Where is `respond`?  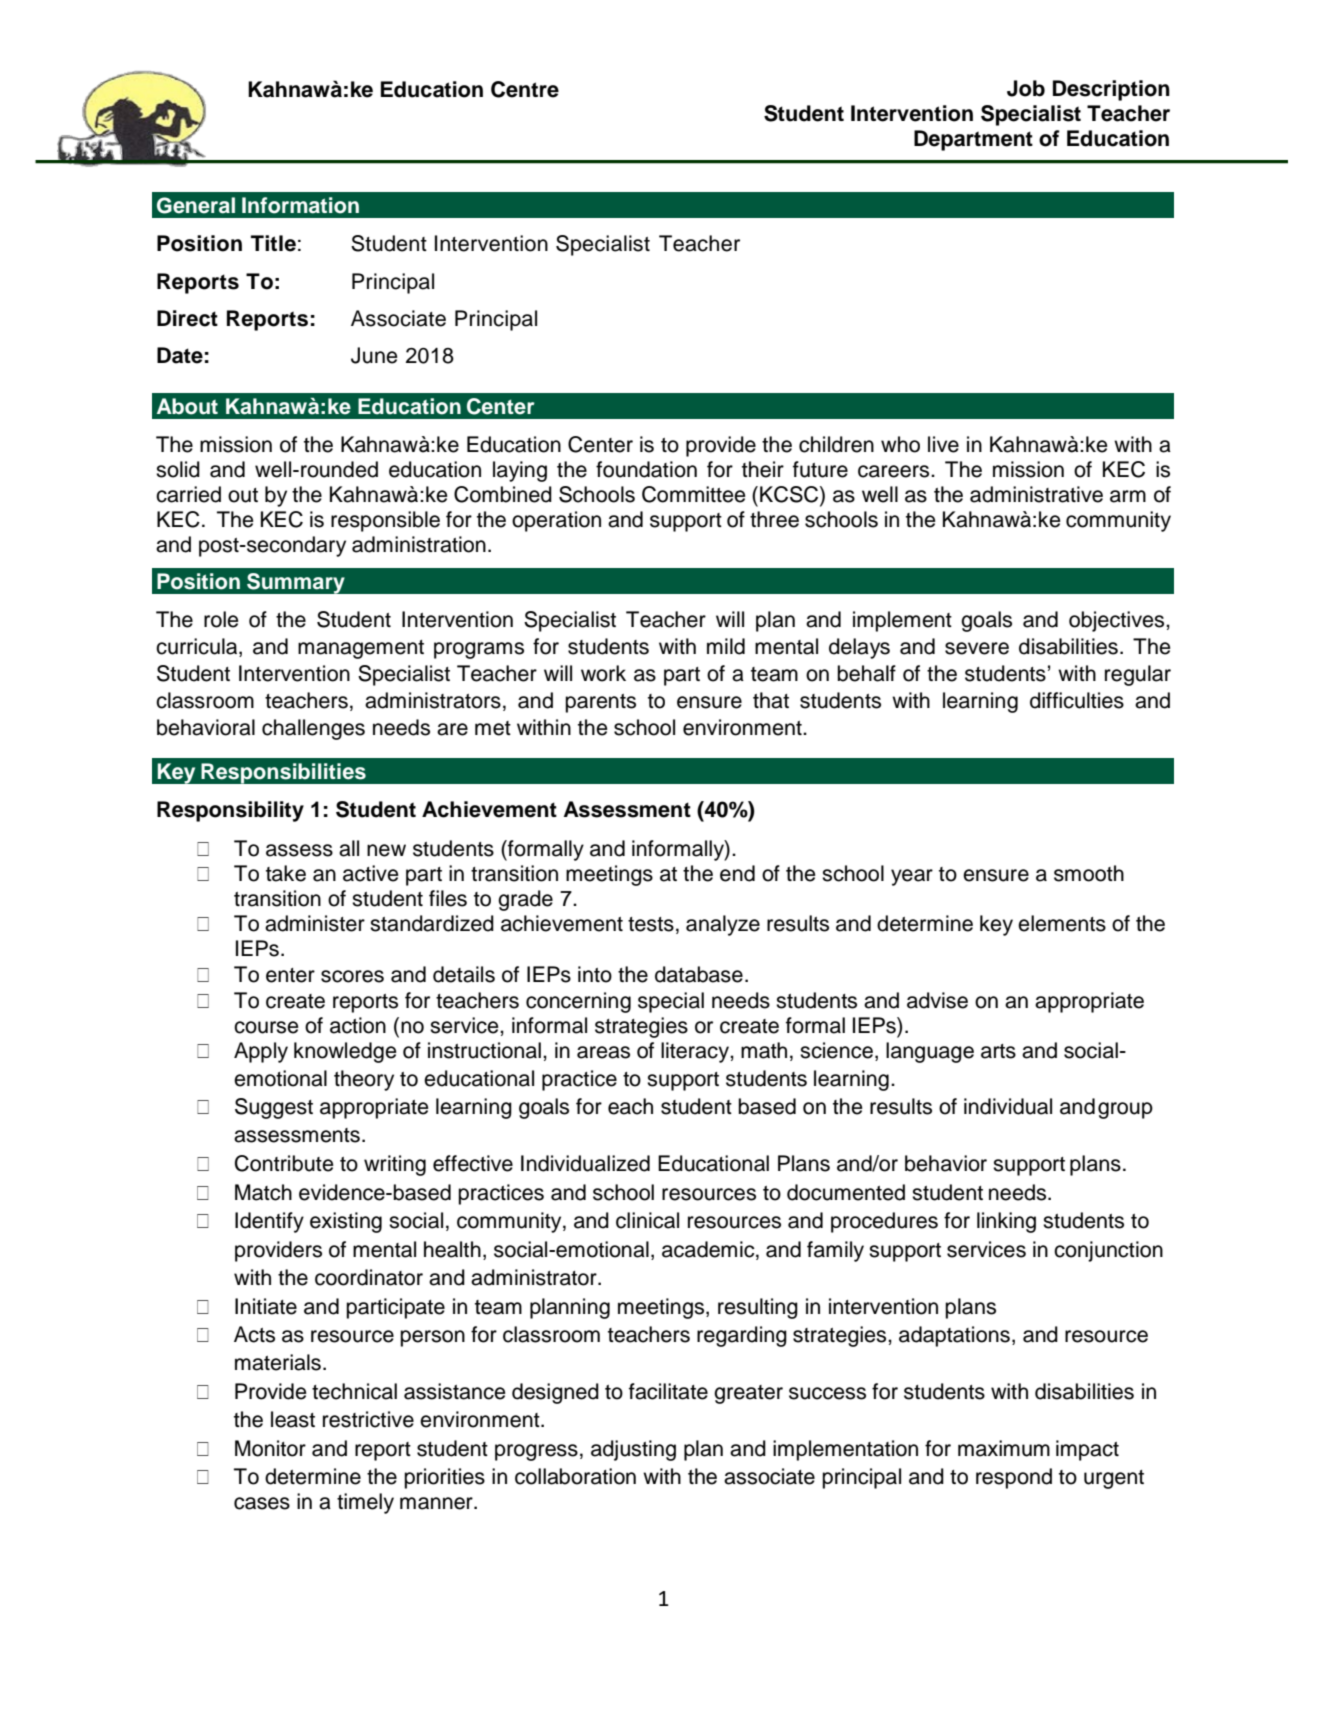
respond is located at coordinates (1014, 1478).
